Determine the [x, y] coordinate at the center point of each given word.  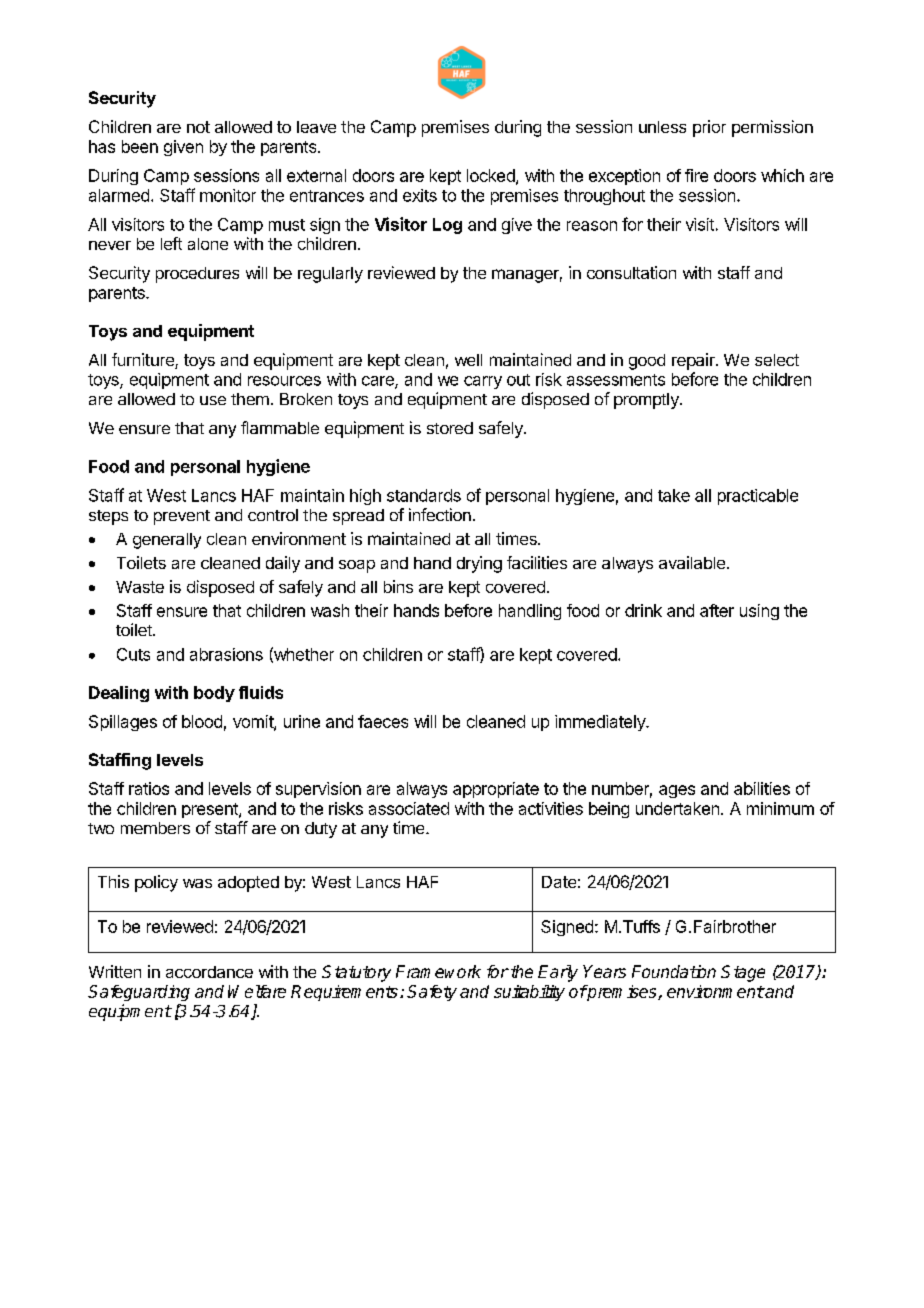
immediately [601, 723]
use [213, 400]
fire [696, 175]
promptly [647, 401]
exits [420, 195]
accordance [209, 972]
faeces [383, 721]
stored [450, 428]
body [214, 694]
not [198, 127]
